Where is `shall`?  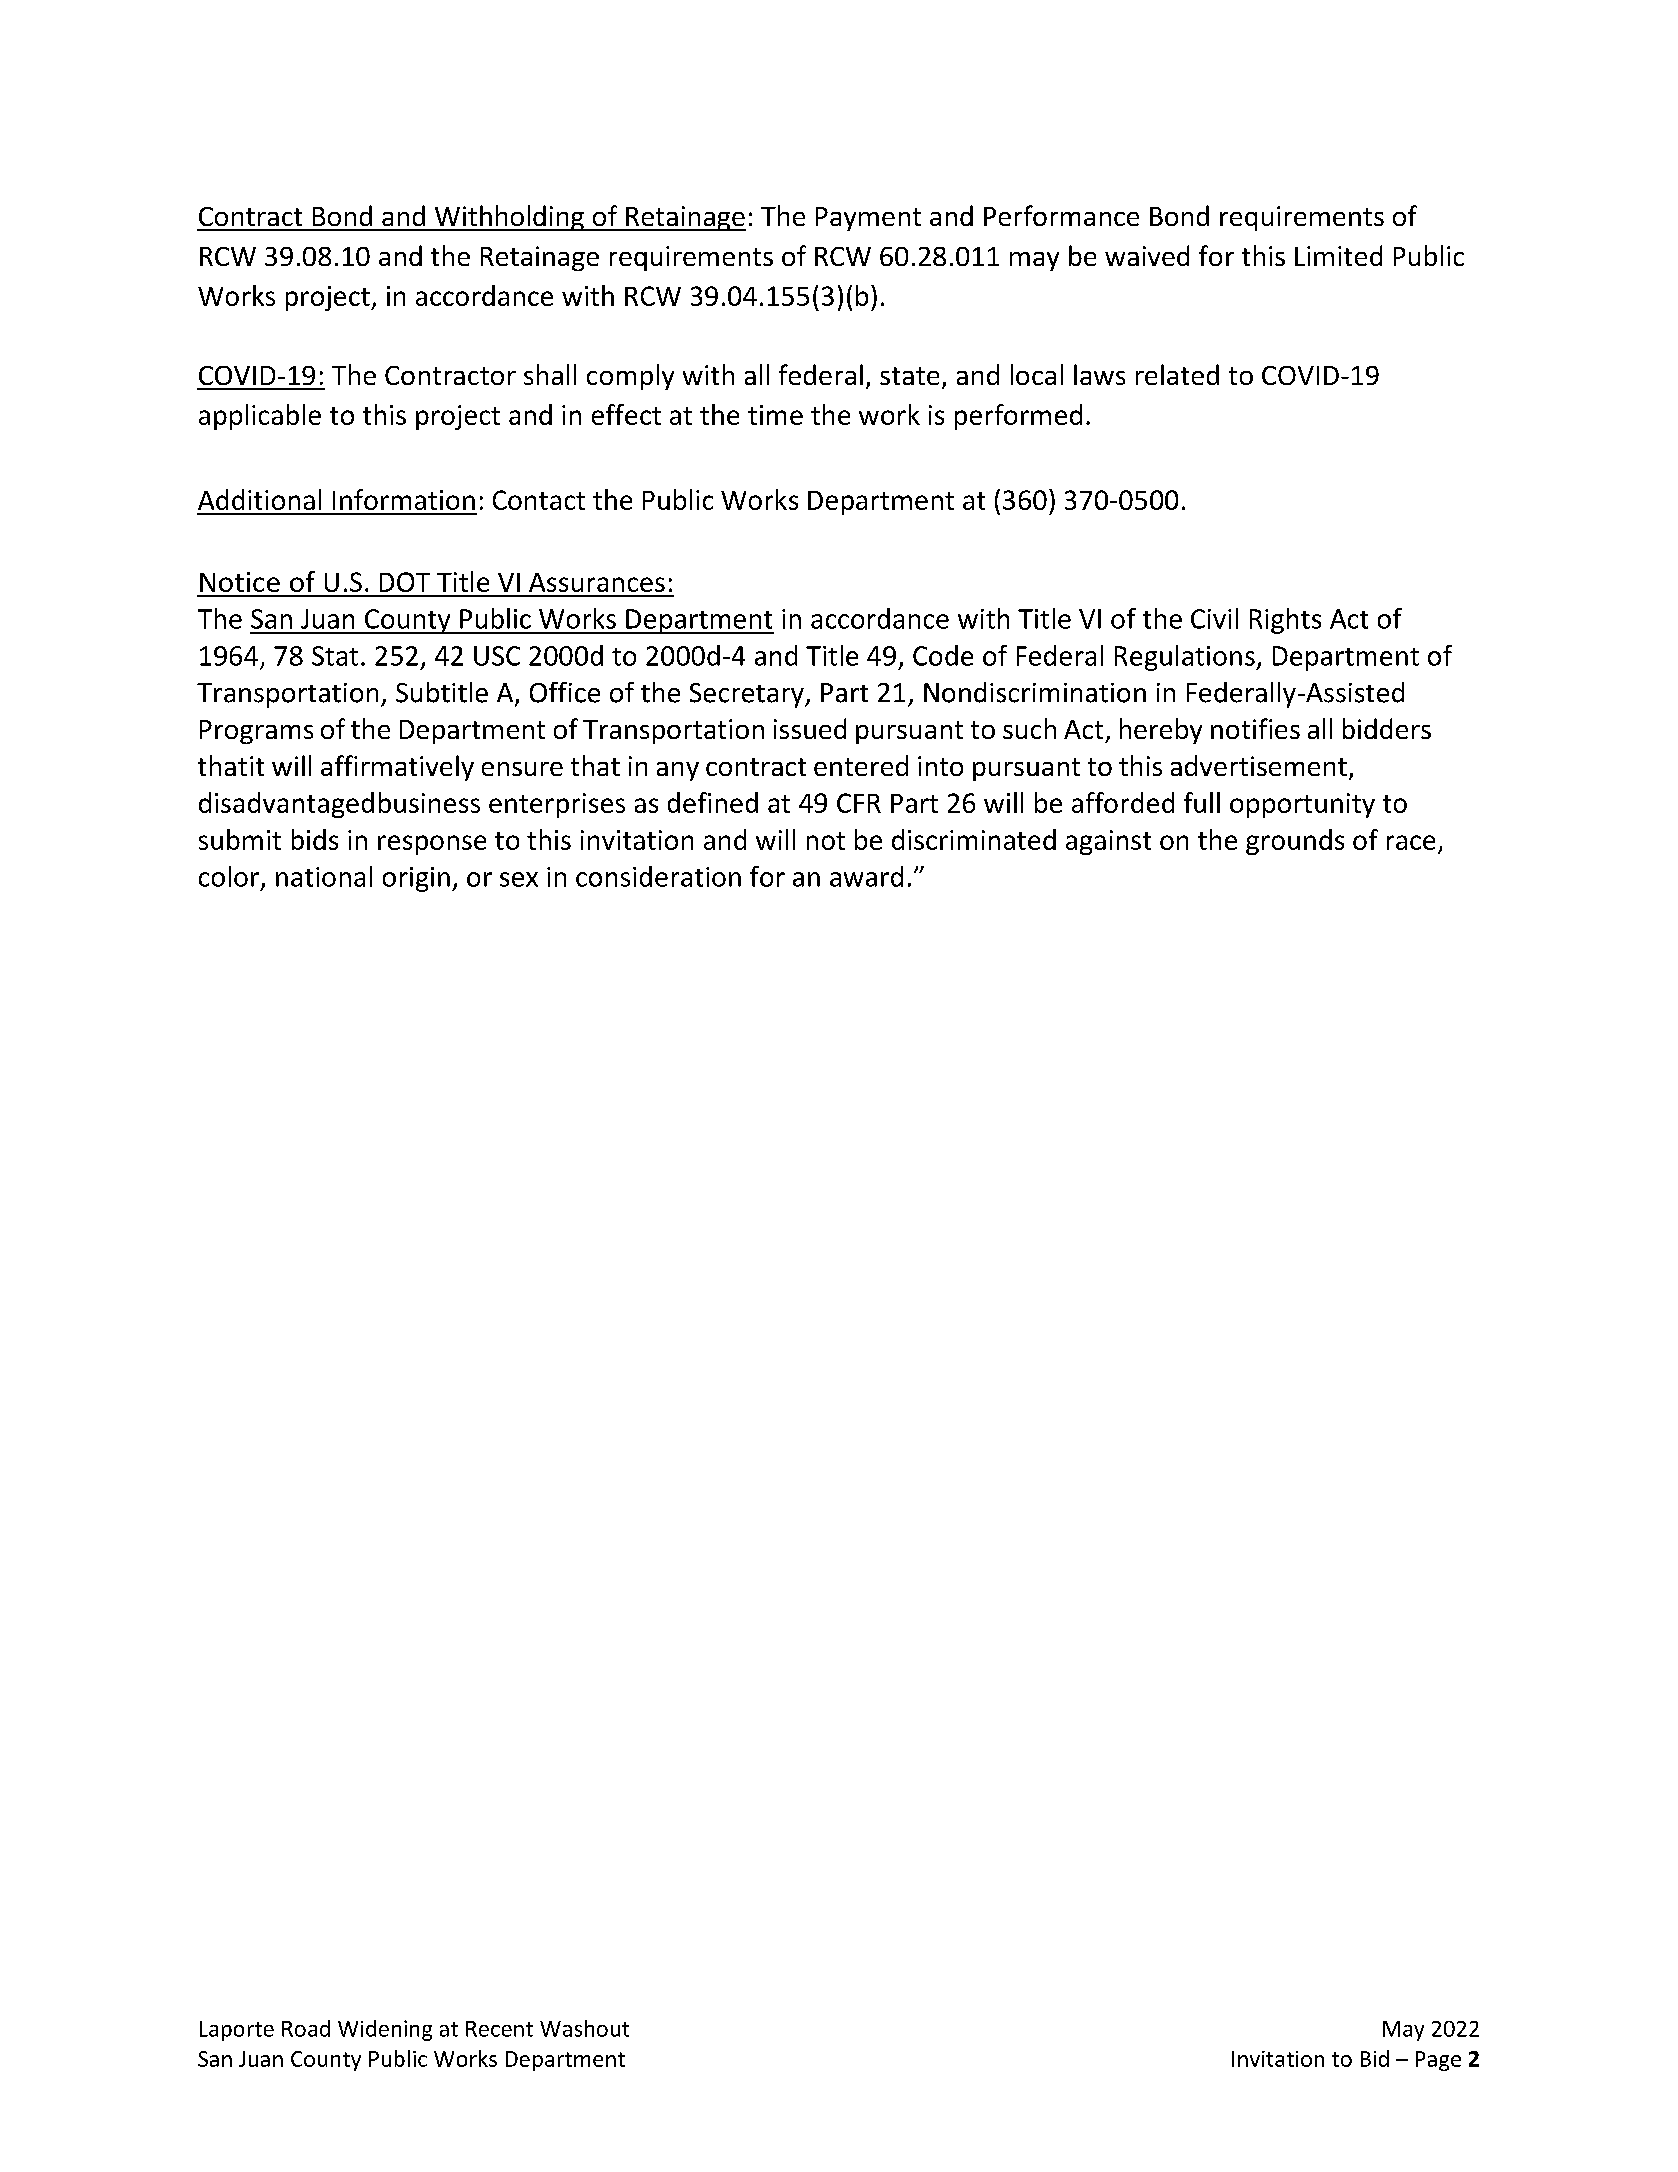 shall is located at coordinates (550, 374).
